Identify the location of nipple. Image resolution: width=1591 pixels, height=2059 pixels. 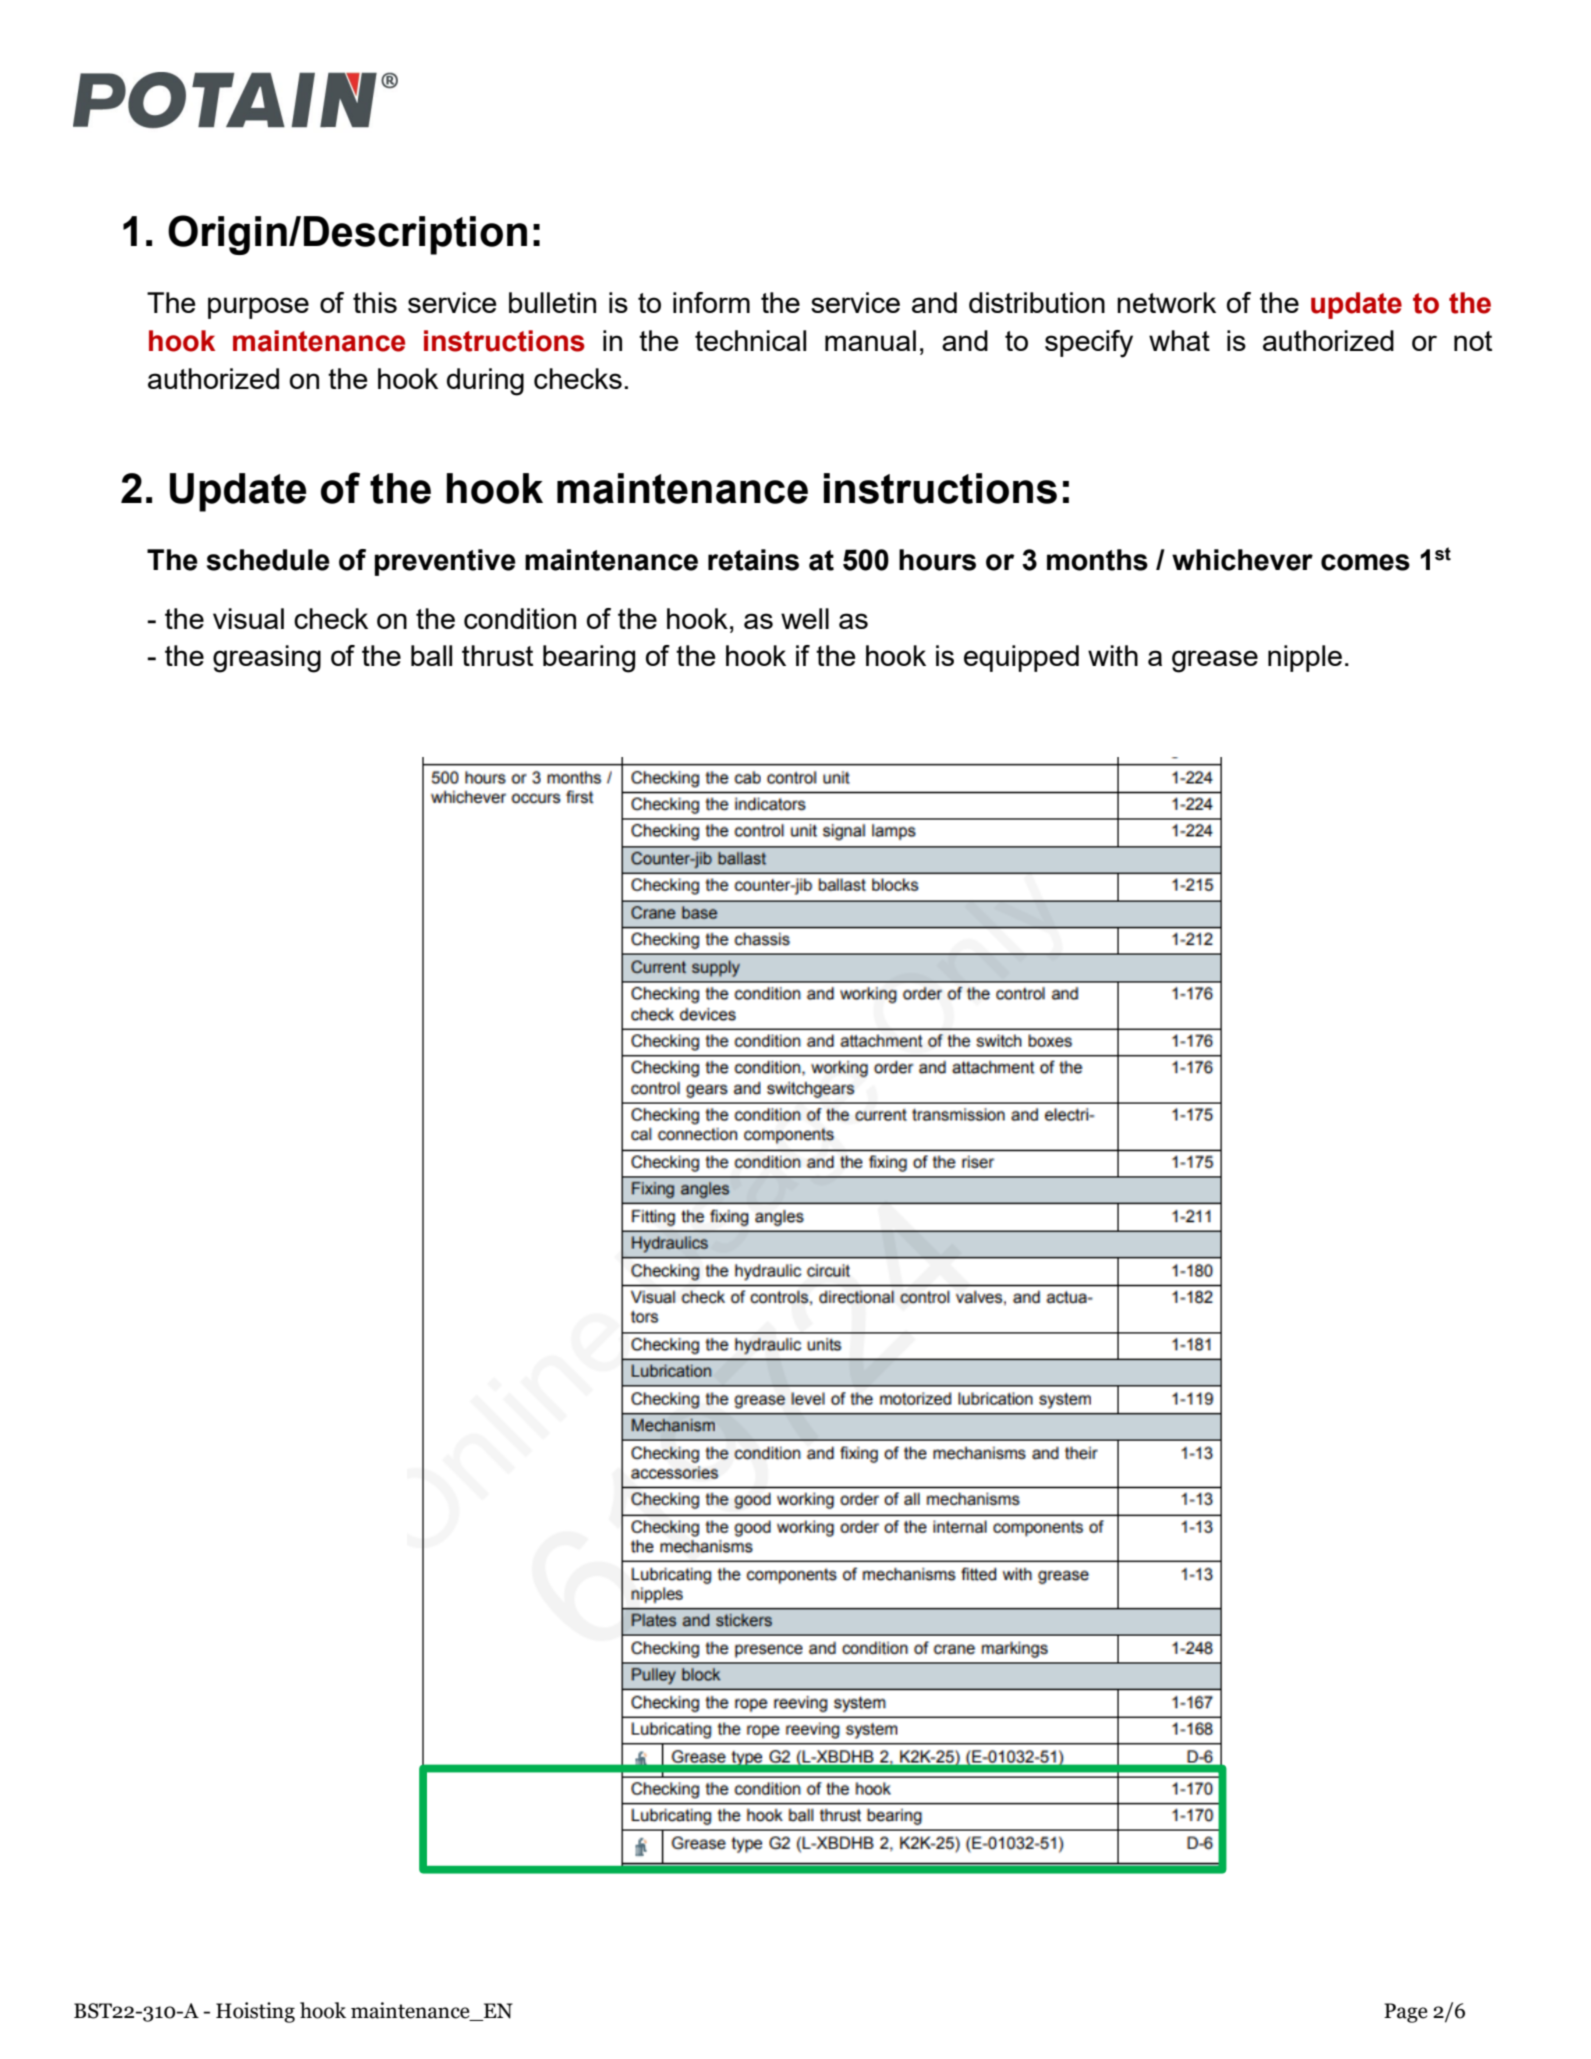
(1305, 658).
